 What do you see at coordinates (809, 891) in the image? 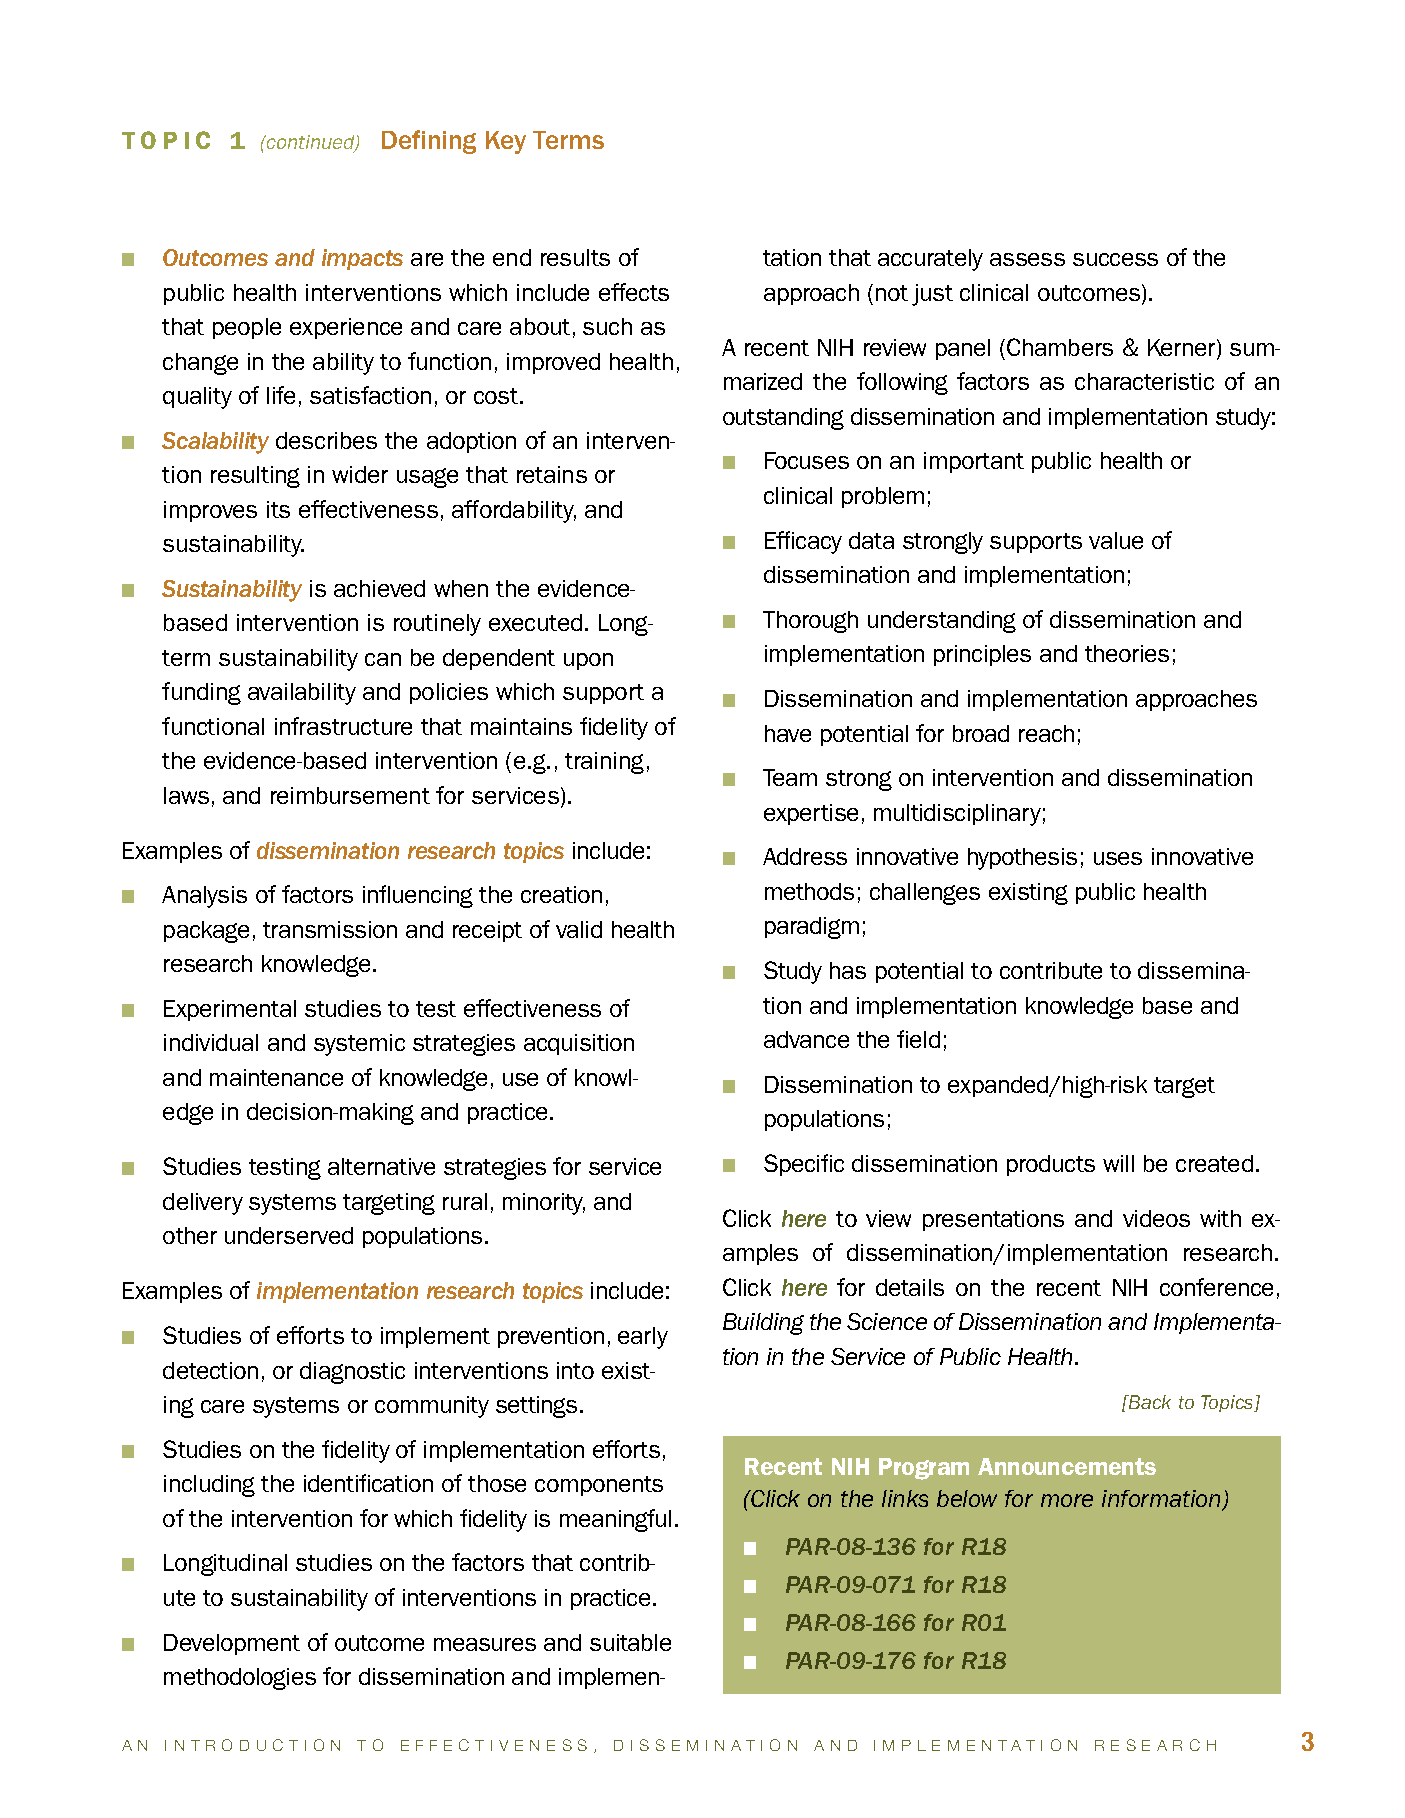
I see `methods` at bounding box center [809, 891].
